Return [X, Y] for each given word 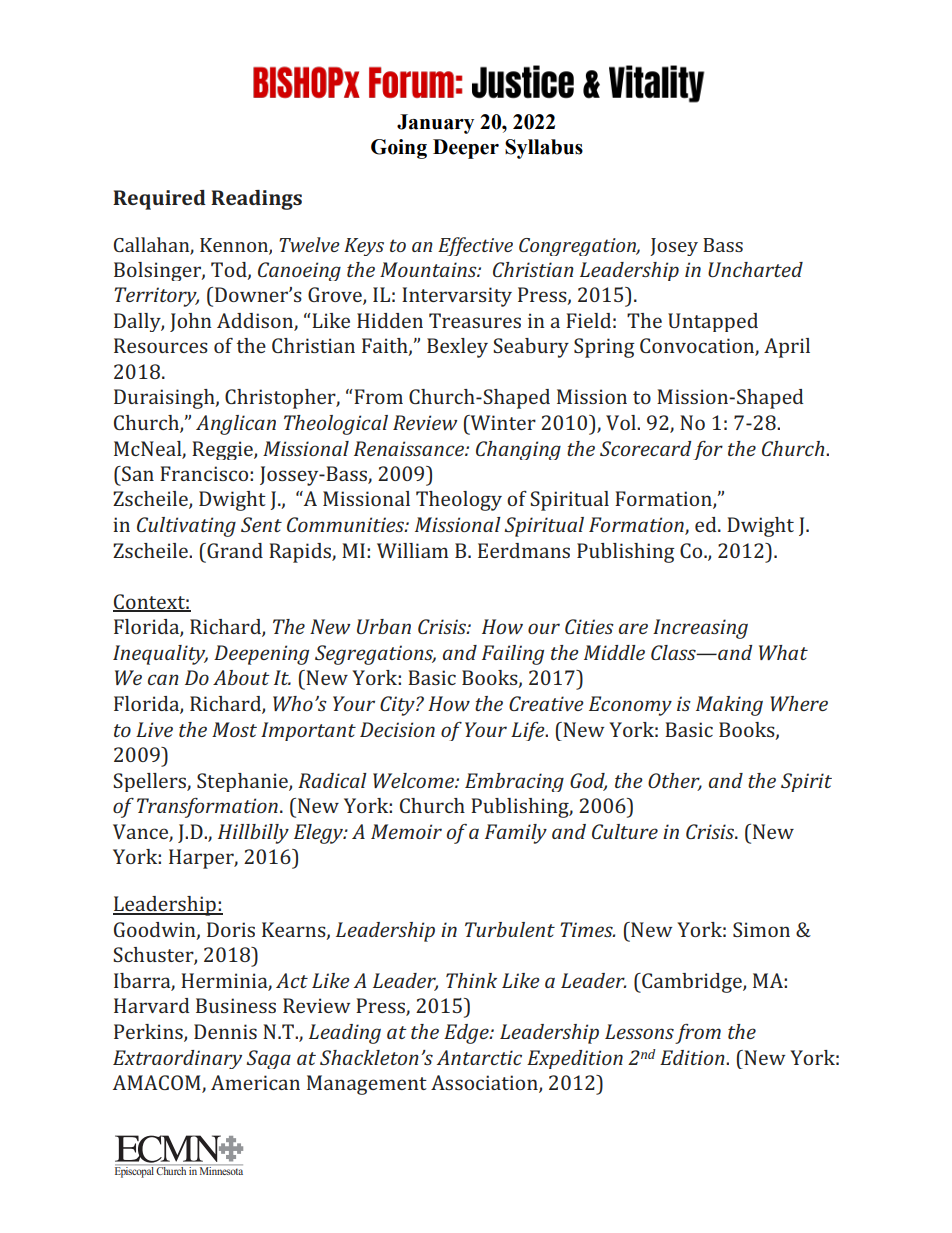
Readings [256, 200]
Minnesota [221, 1171]
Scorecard [646, 448]
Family [516, 834]
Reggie [223, 450]
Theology [459, 501]
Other [675, 781]
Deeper [466, 149]
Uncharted [755, 269]
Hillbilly [253, 834]
